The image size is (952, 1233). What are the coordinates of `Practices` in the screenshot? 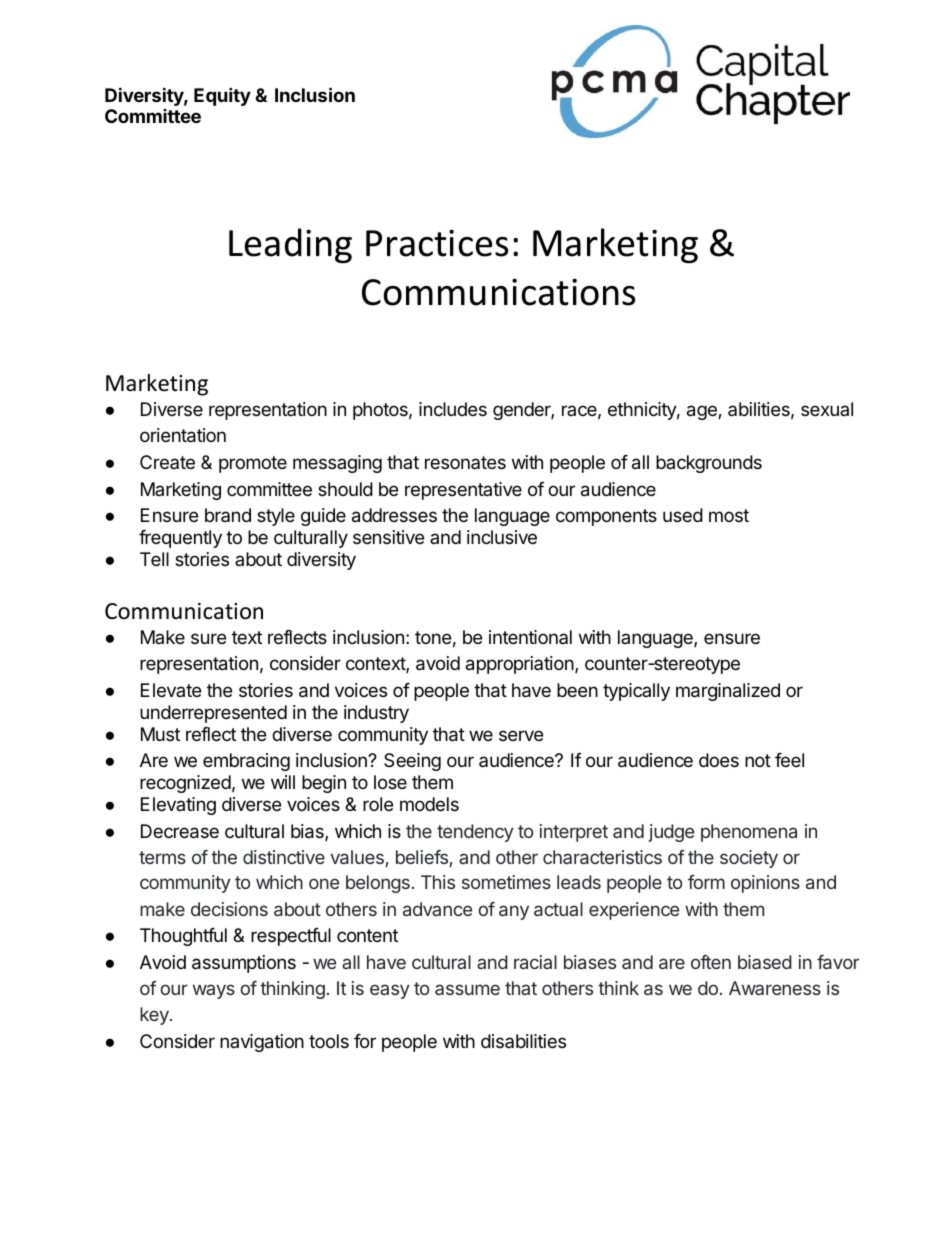 It's located at (437, 243).
